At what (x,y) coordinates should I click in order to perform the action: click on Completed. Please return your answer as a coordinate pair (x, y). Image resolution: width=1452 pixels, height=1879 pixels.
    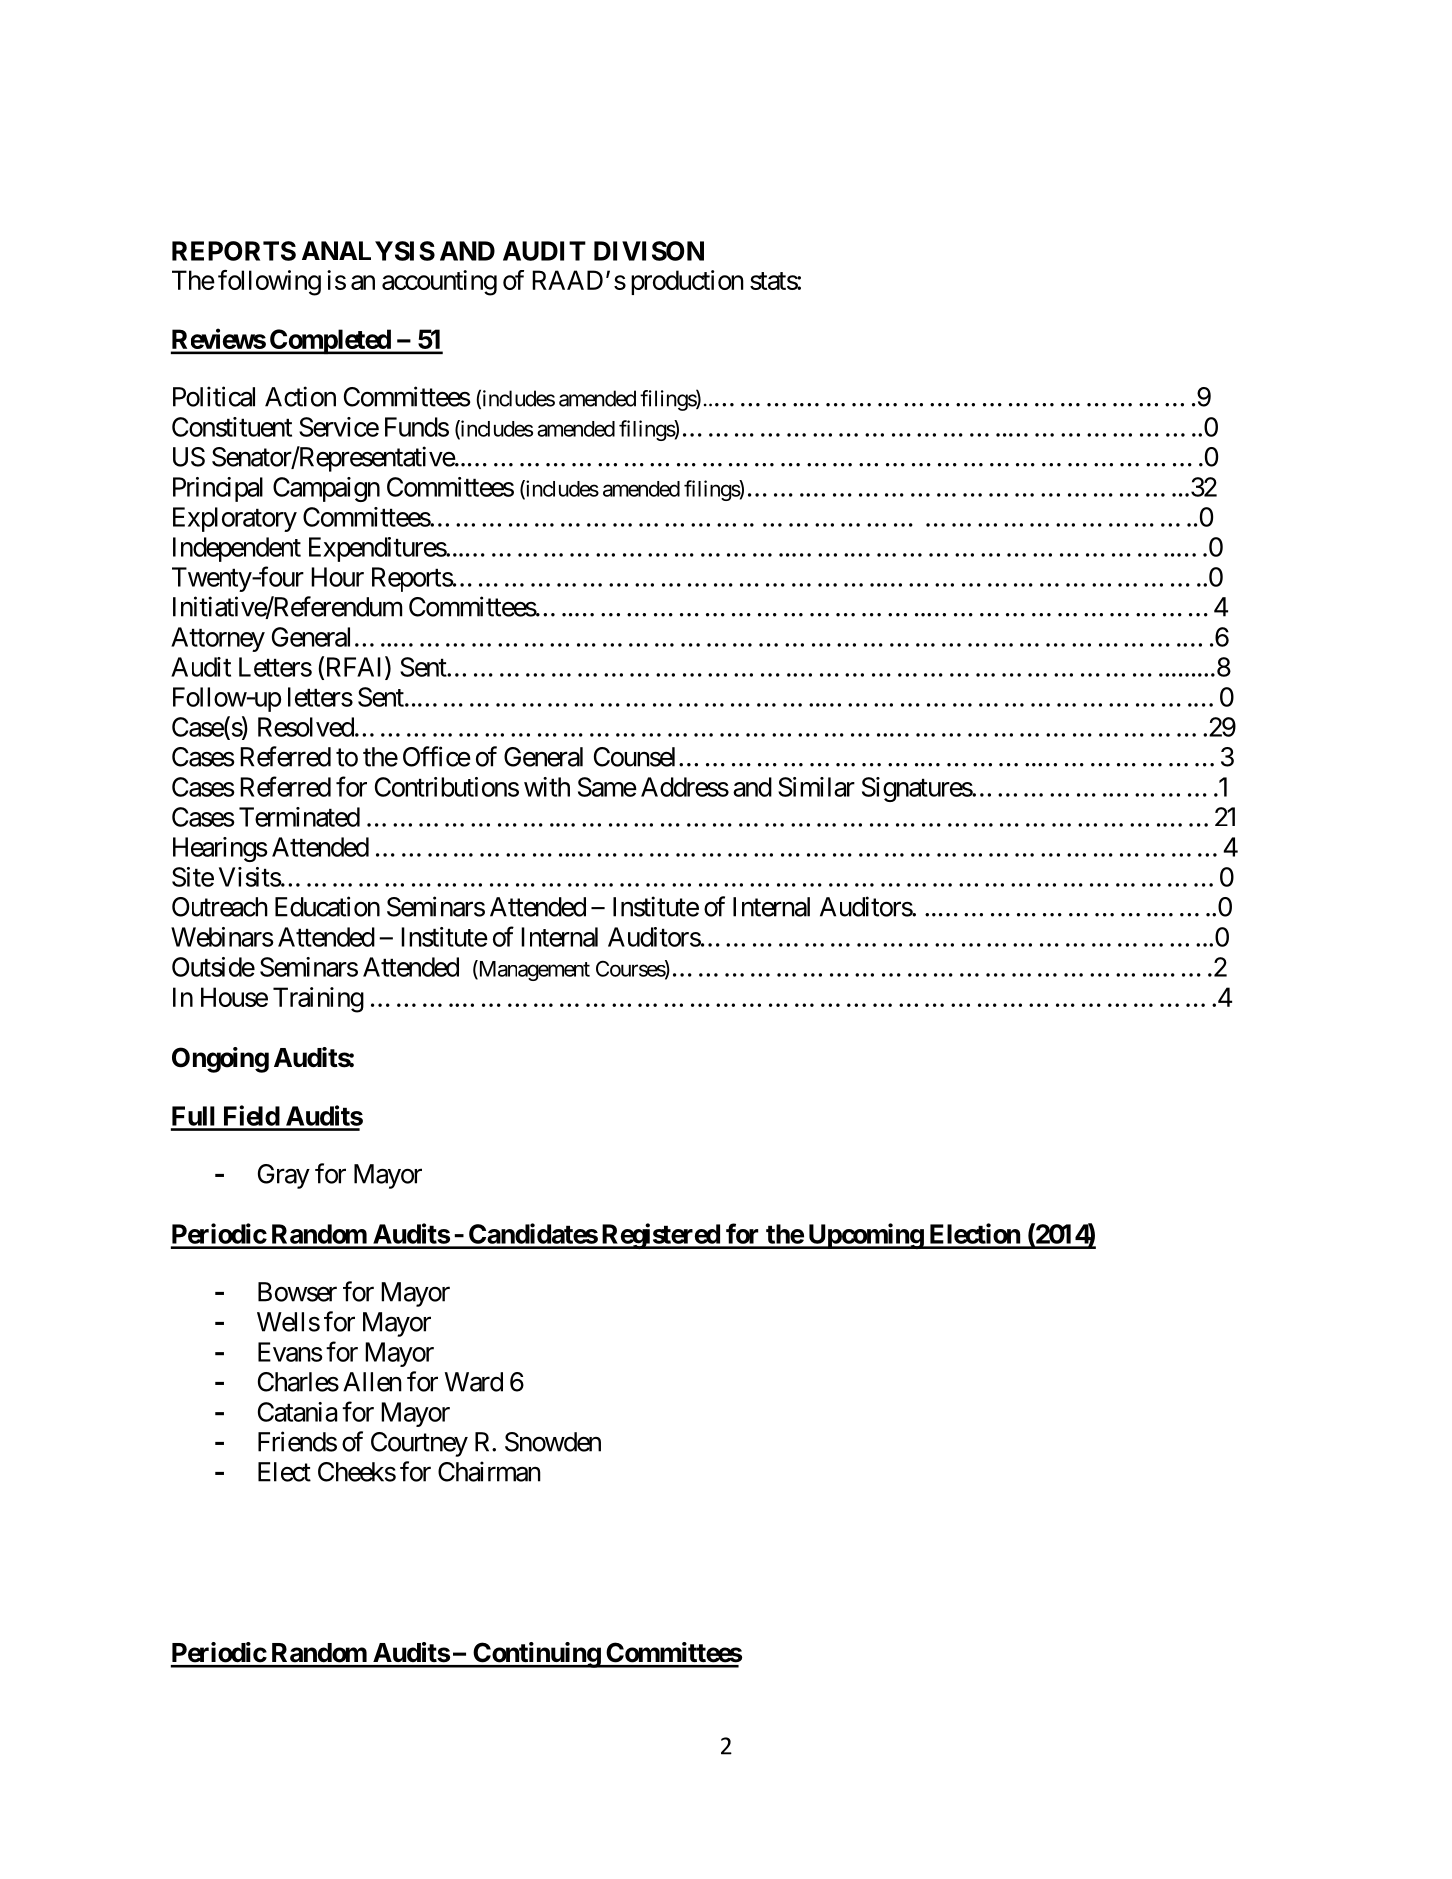
    Looking at the image, I should click on (330, 342).
